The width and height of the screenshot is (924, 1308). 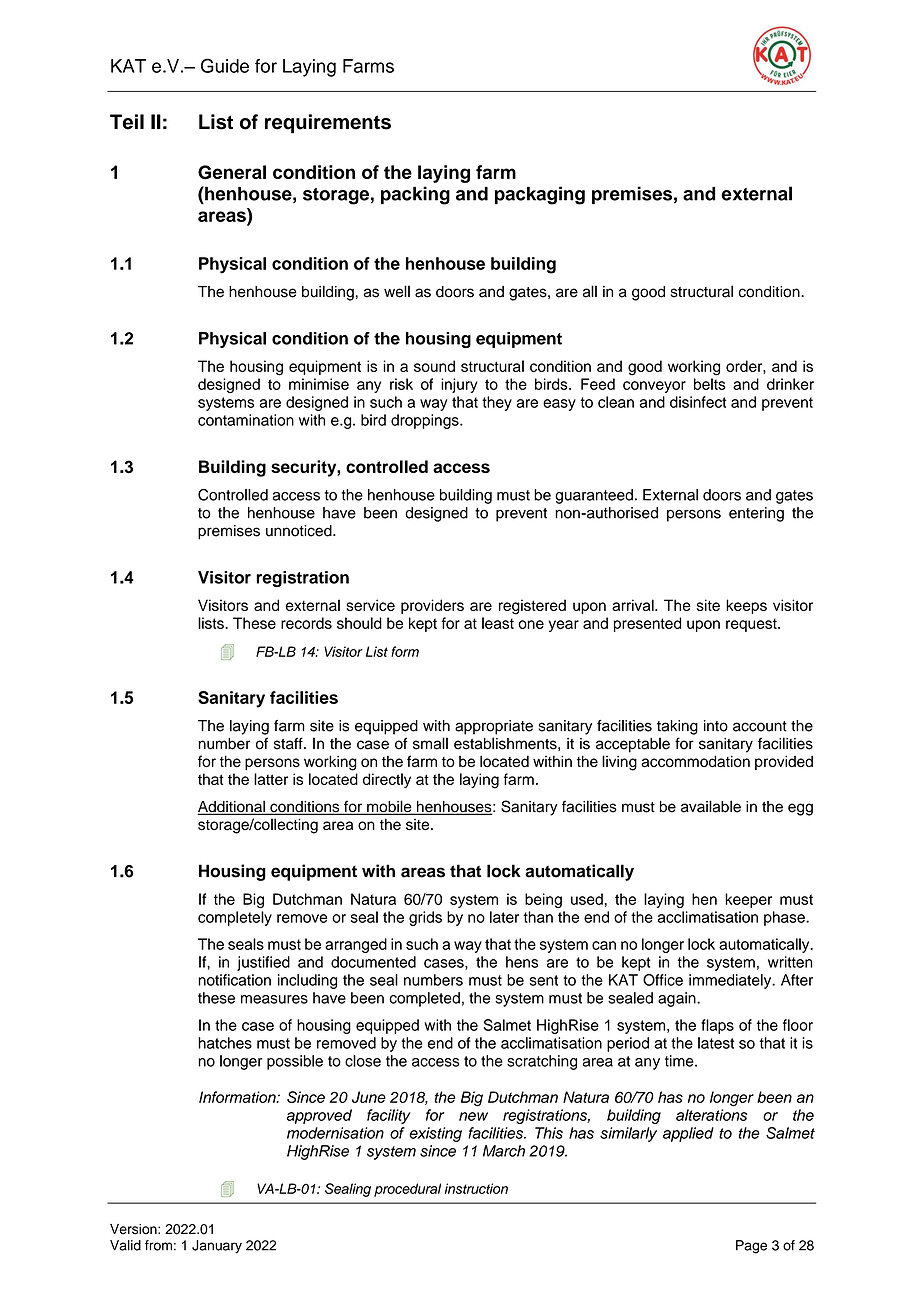 What do you see at coordinates (415, 195) in the screenshot?
I see `packing` at bounding box center [415, 195].
